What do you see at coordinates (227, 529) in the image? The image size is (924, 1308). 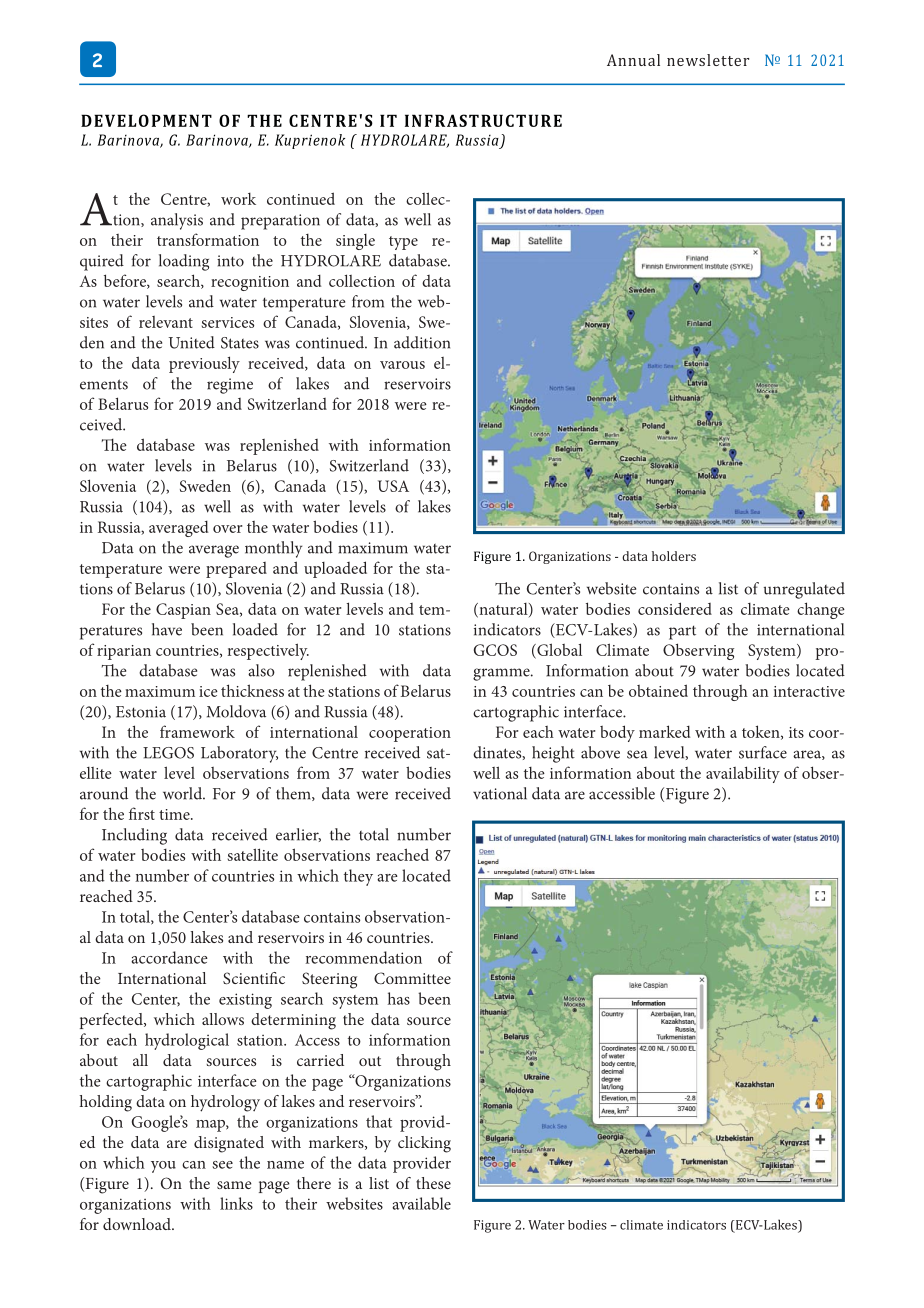 I see `over` at bounding box center [227, 529].
